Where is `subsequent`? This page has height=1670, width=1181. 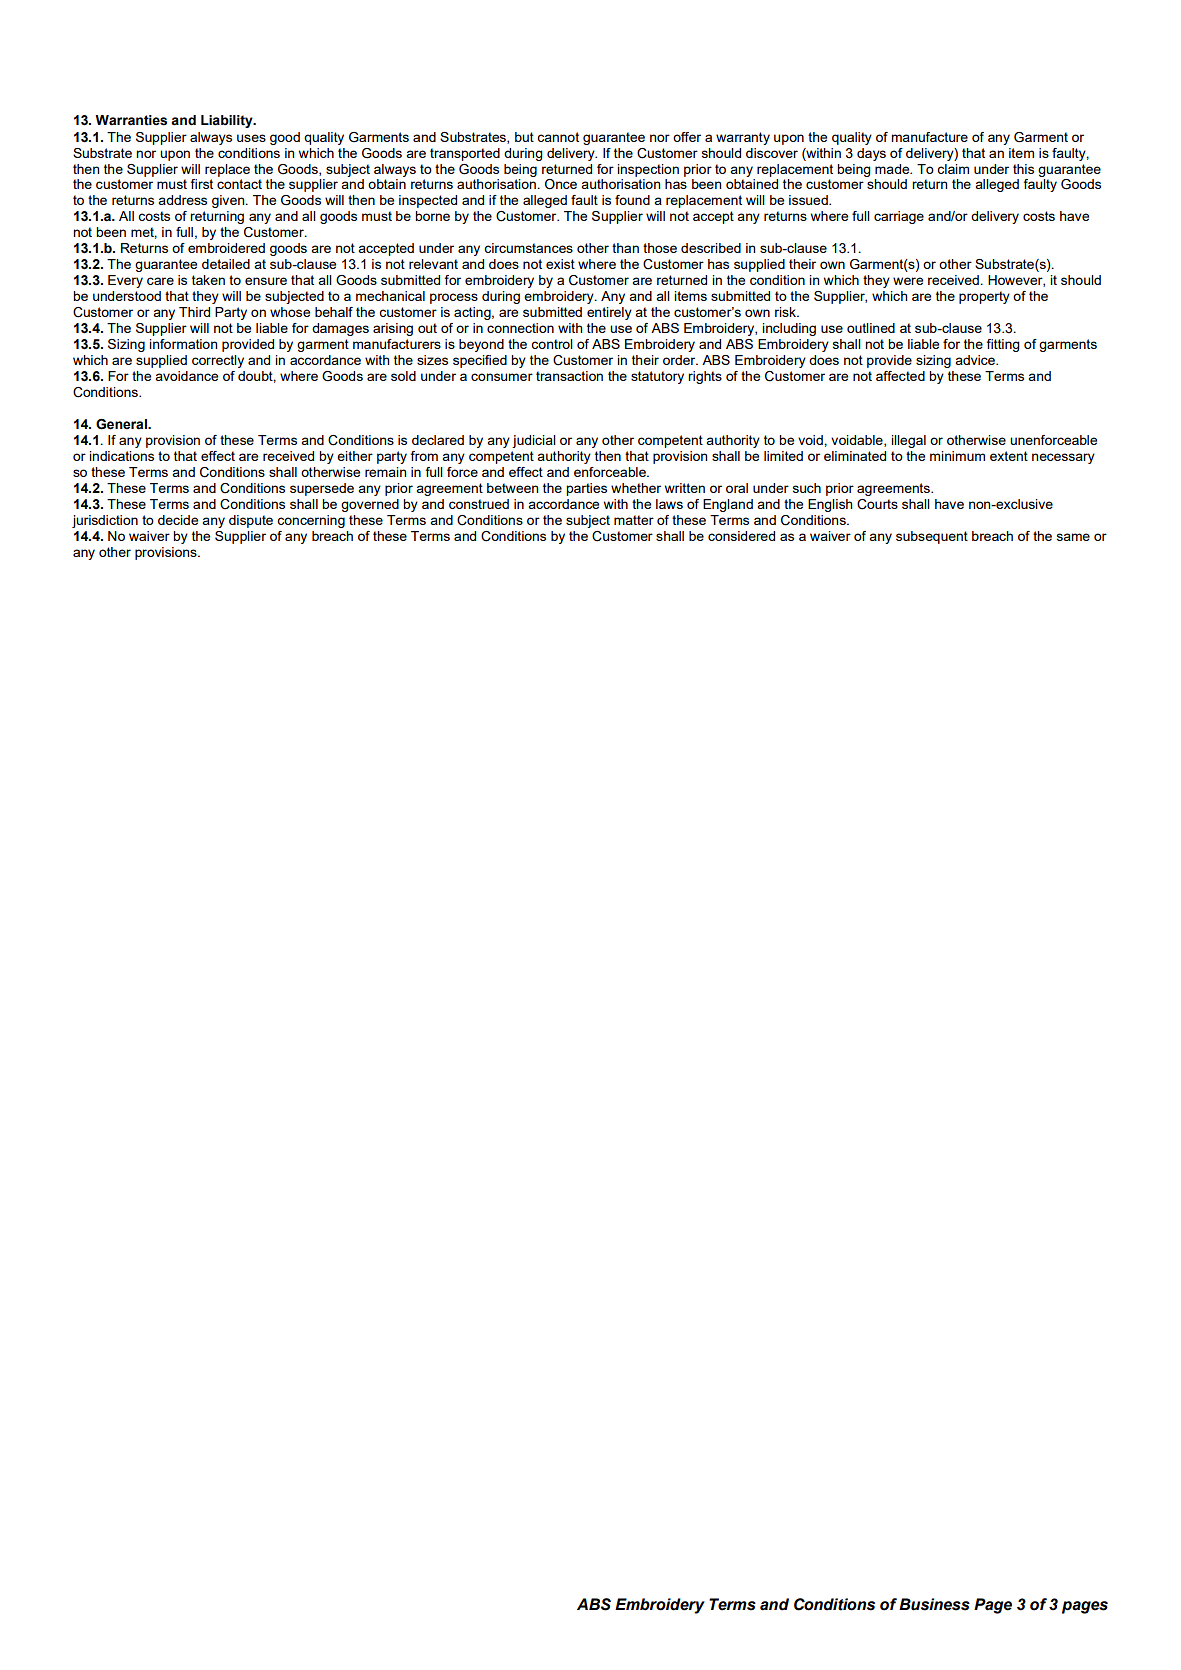
subsequent is located at coordinates (932, 537).
